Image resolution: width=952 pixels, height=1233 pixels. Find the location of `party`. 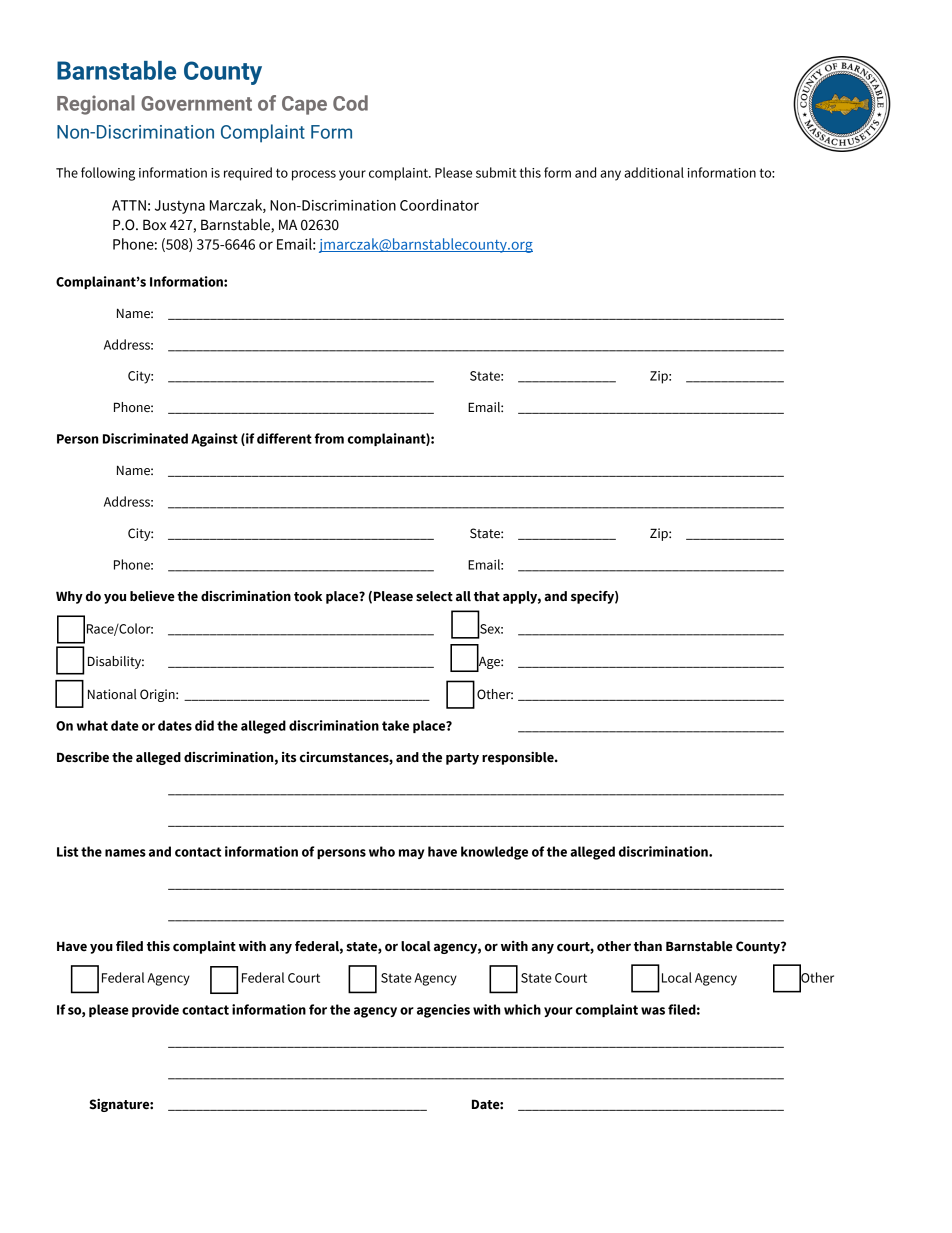

party is located at coordinates (462, 759).
